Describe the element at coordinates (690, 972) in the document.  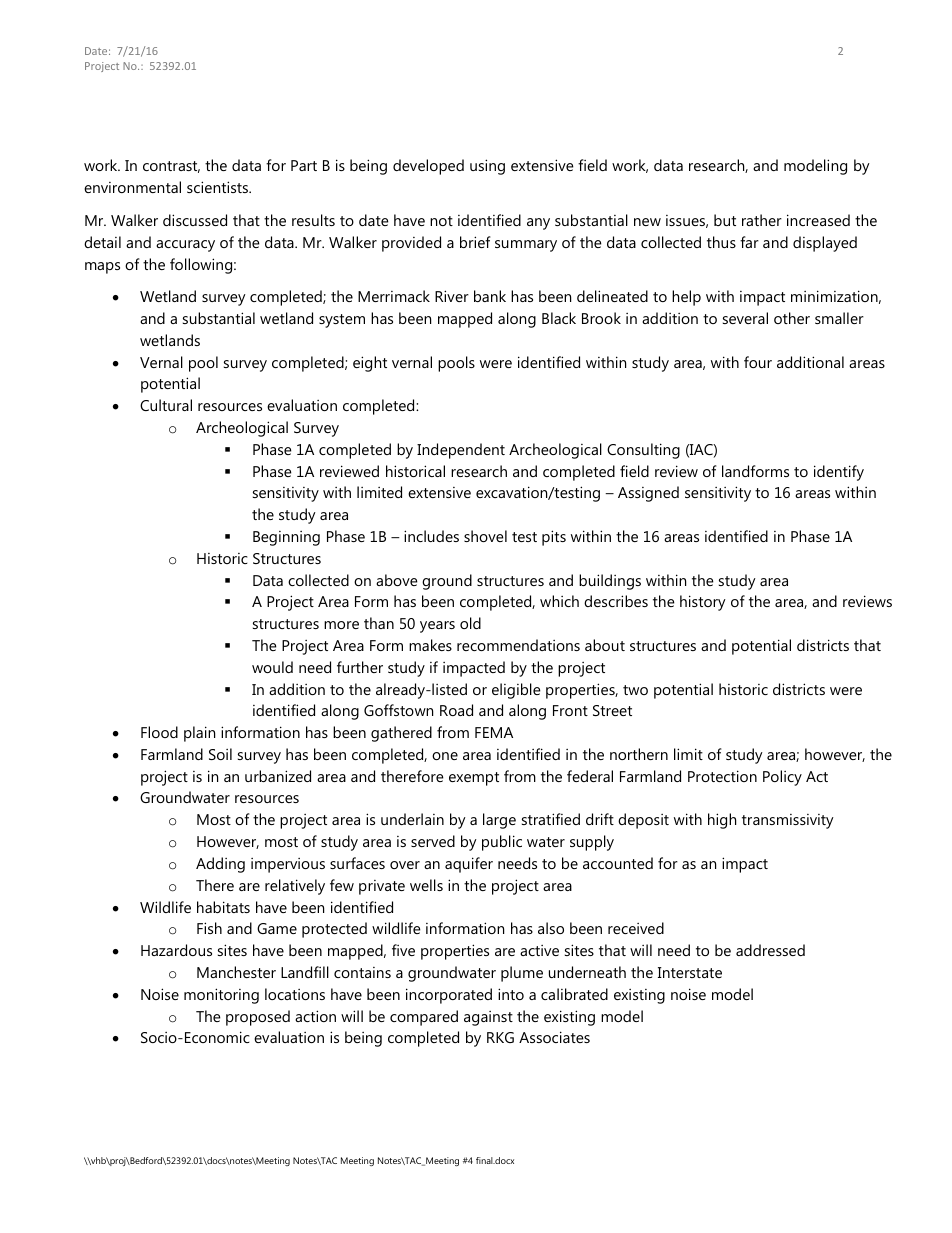
I see `Interstate` at that location.
